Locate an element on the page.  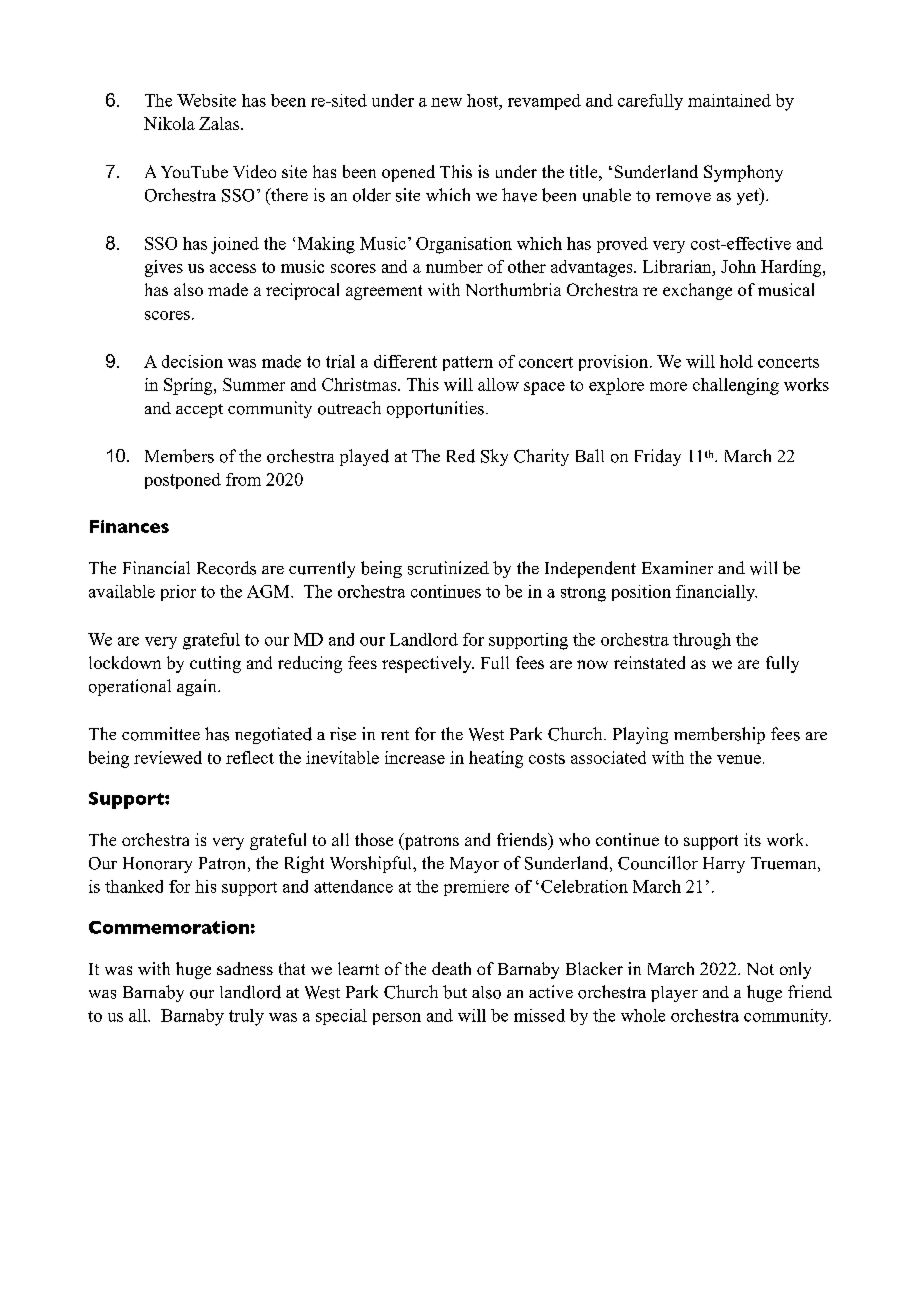
maintained is located at coordinates (729, 100).
